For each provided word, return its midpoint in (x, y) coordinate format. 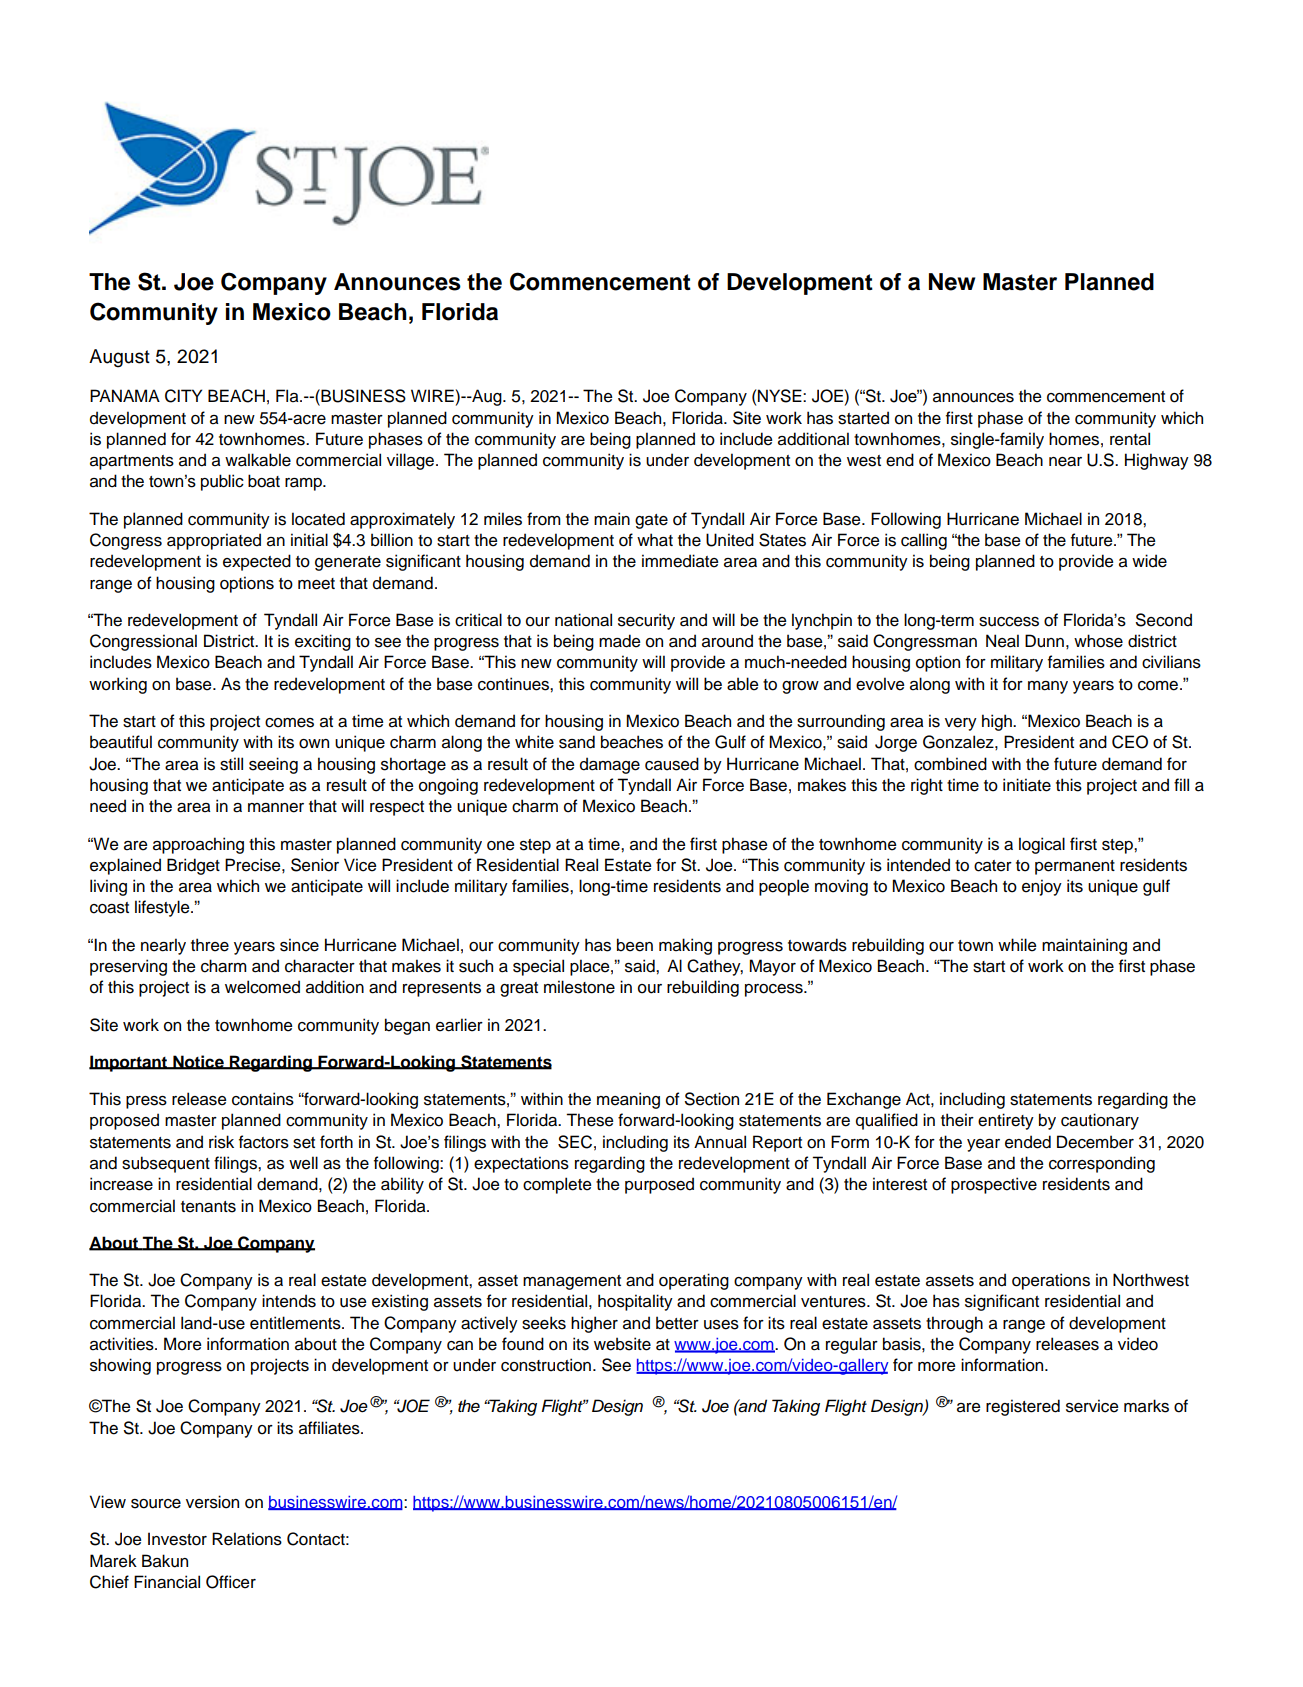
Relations (247, 1539)
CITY (183, 396)
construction (546, 1365)
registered (1023, 1407)
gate (651, 521)
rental (1130, 439)
